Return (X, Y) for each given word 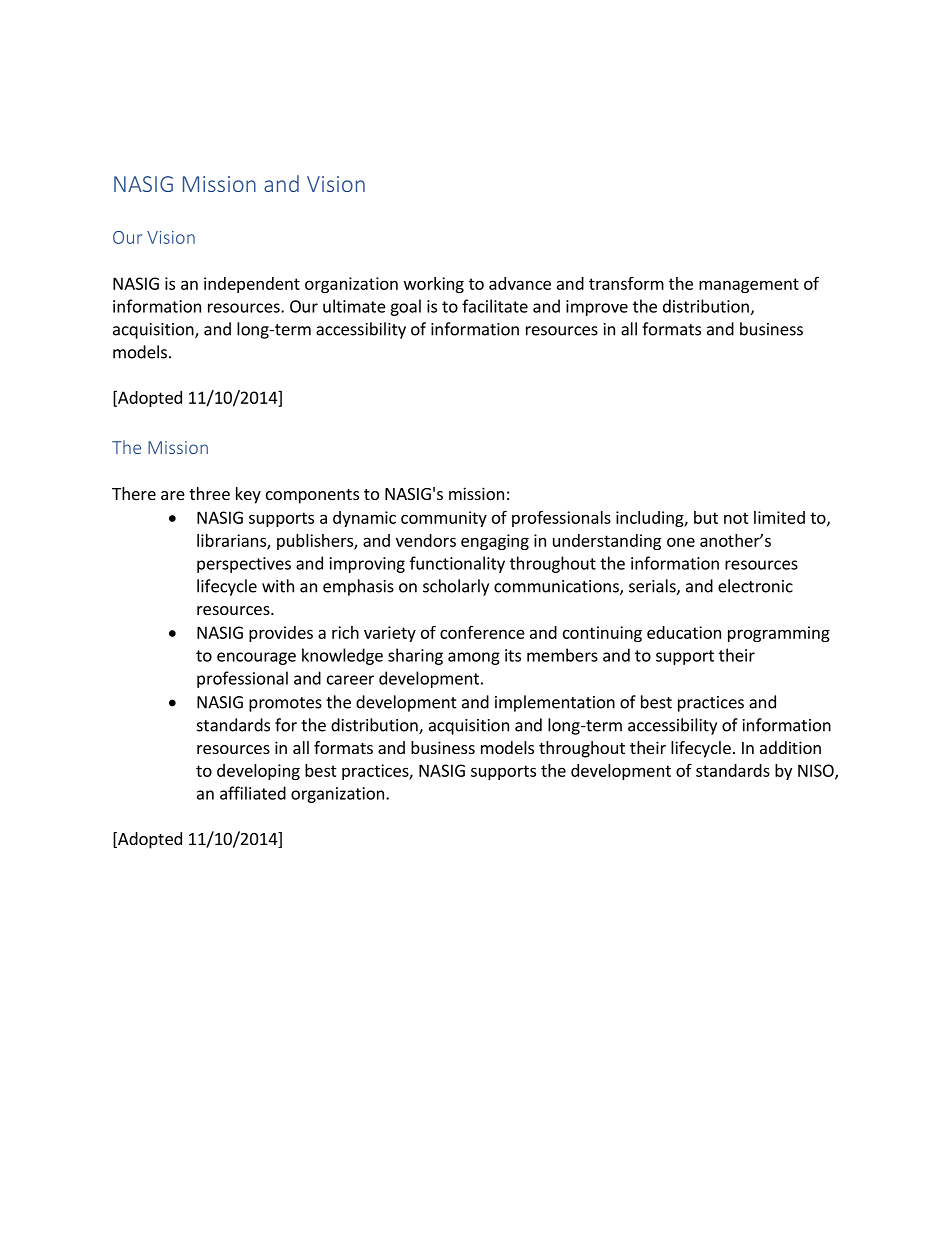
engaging (495, 542)
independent (252, 285)
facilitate (495, 306)
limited (779, 517)
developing (258, 772)
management (749, 285)
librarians (232, 541)
